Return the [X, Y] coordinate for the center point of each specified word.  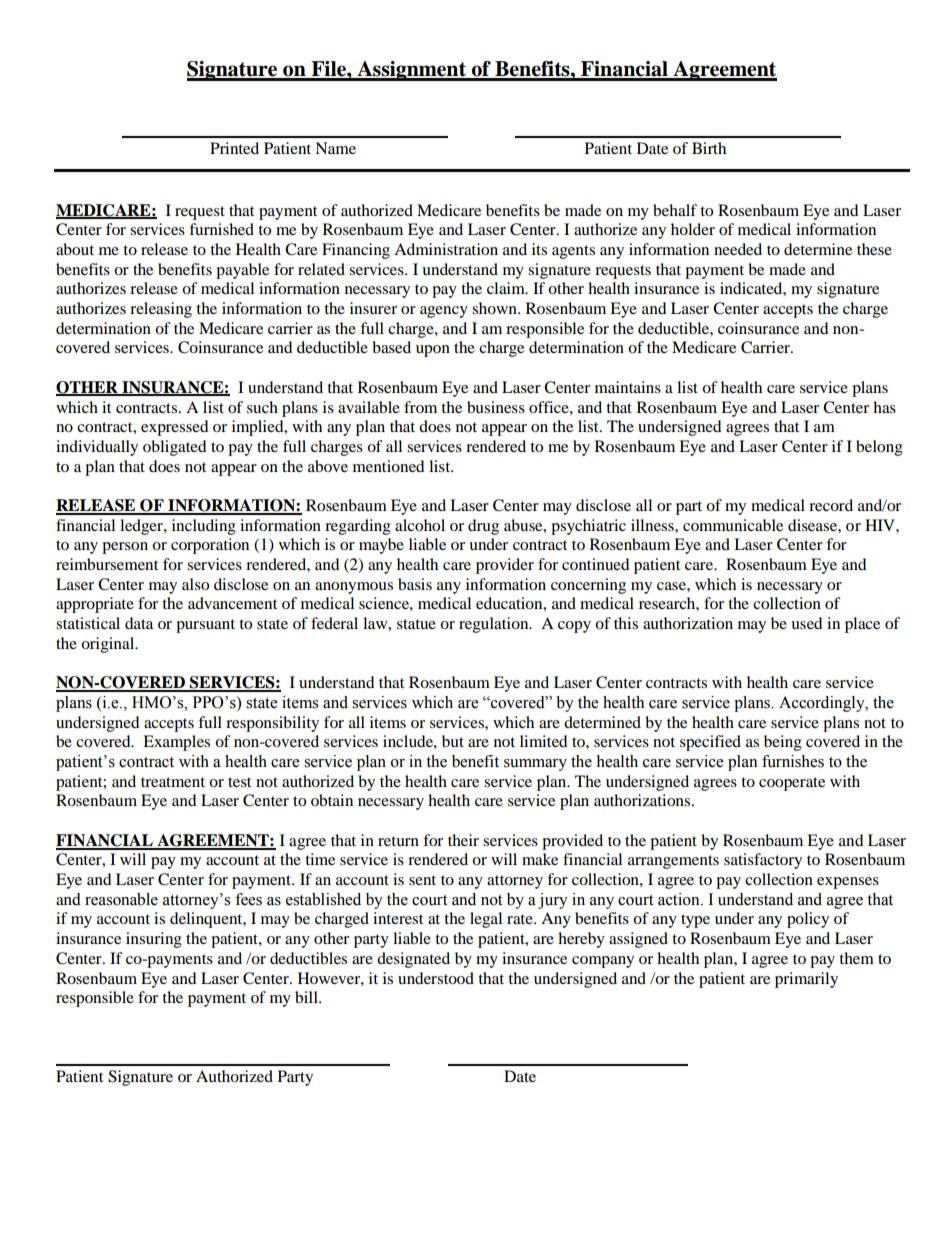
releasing [161, 310]
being [783, 743]
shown [495, 308]
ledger [142, 527]
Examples [176, 743]
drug [483, 527]
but [453, 741]
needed [738, 249]
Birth [709, 148]
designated [413, 960]
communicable [733, 525]
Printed [234, 148]
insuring [154, 940]
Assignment [411, 71]
